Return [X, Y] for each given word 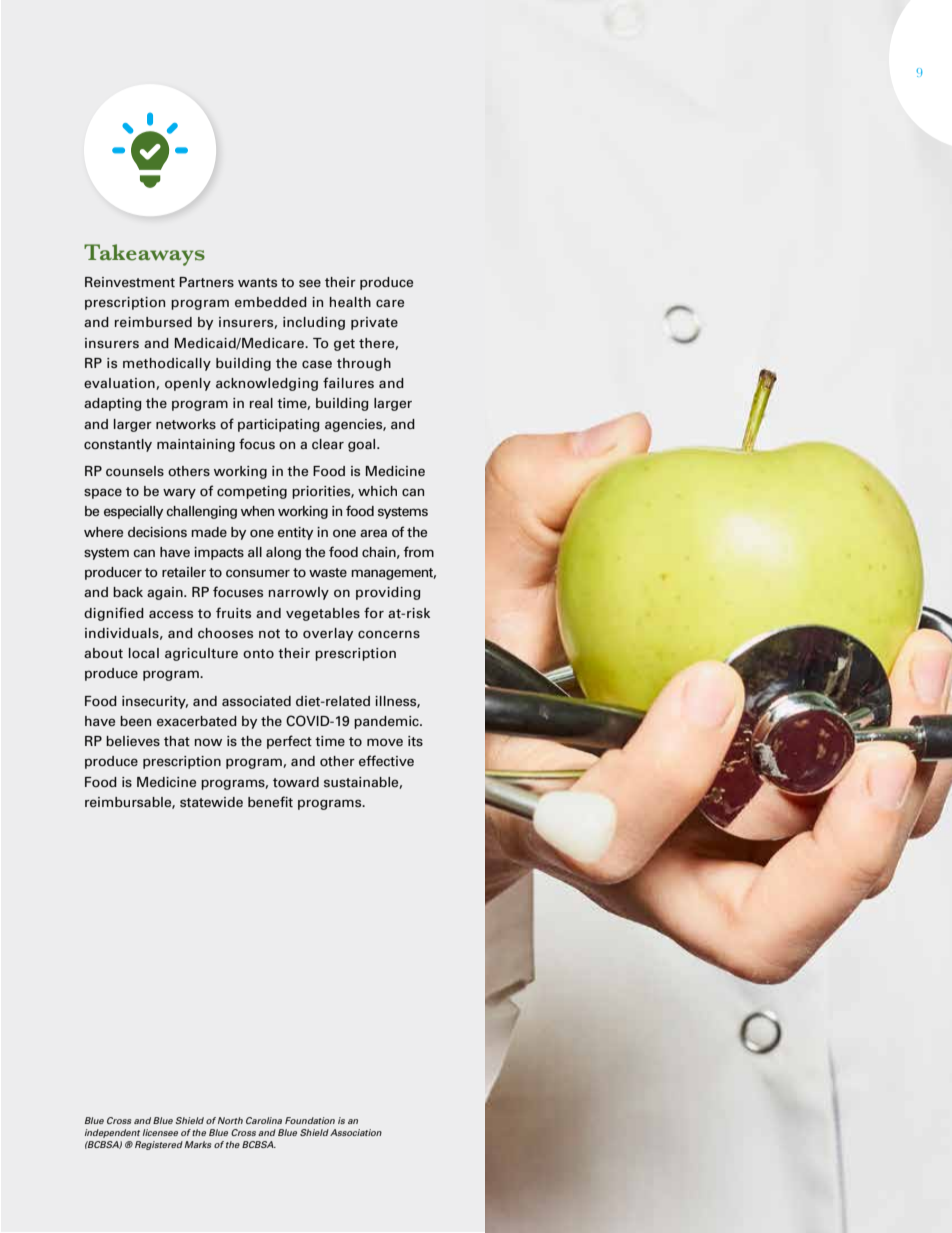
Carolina [264, 1120]
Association [356, 1132]
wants [257, 282]
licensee [160, 1132]
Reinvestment [130, 282]
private [374, 323]
